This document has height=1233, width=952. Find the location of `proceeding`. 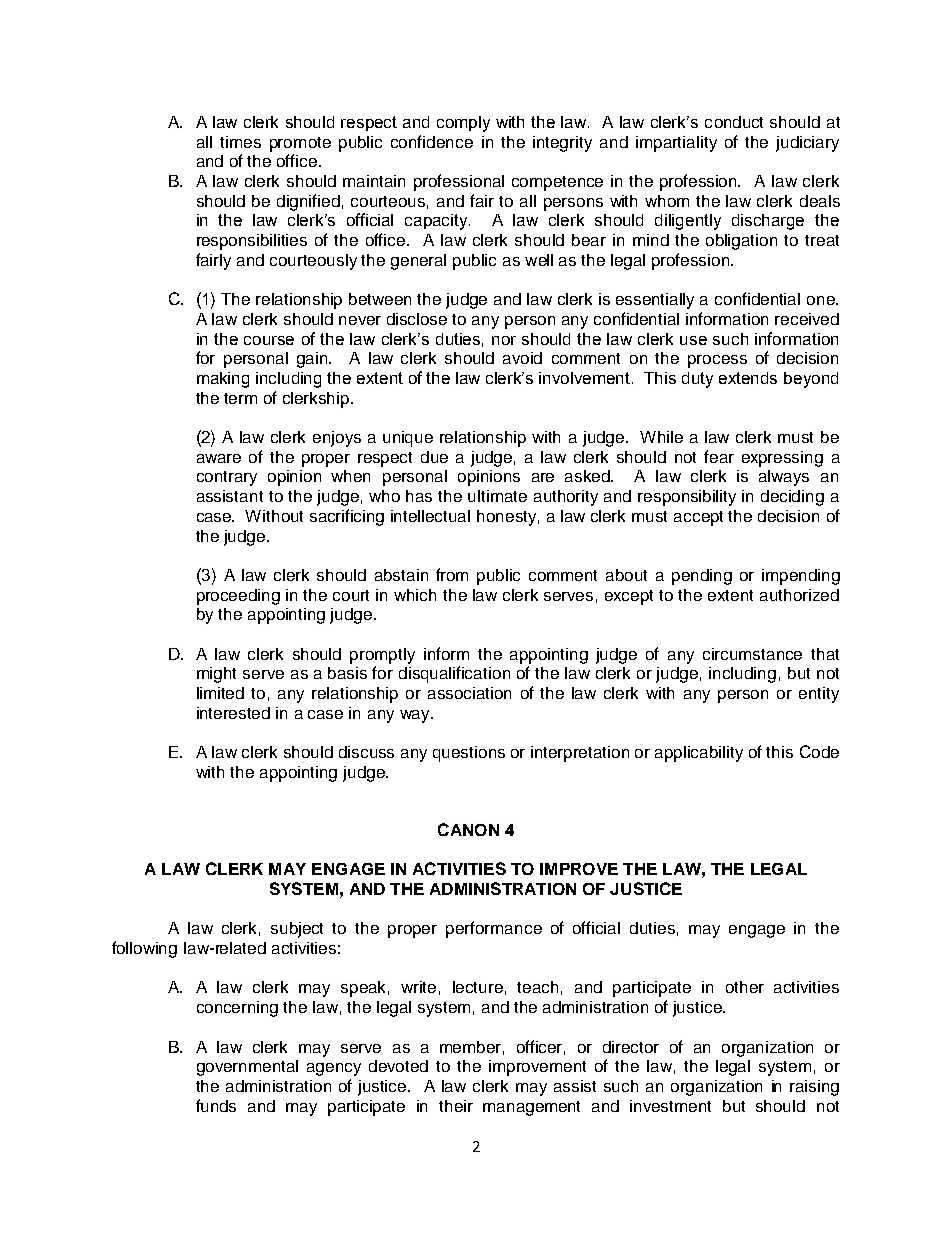

proceeding is located at coordinates (238, 597).
